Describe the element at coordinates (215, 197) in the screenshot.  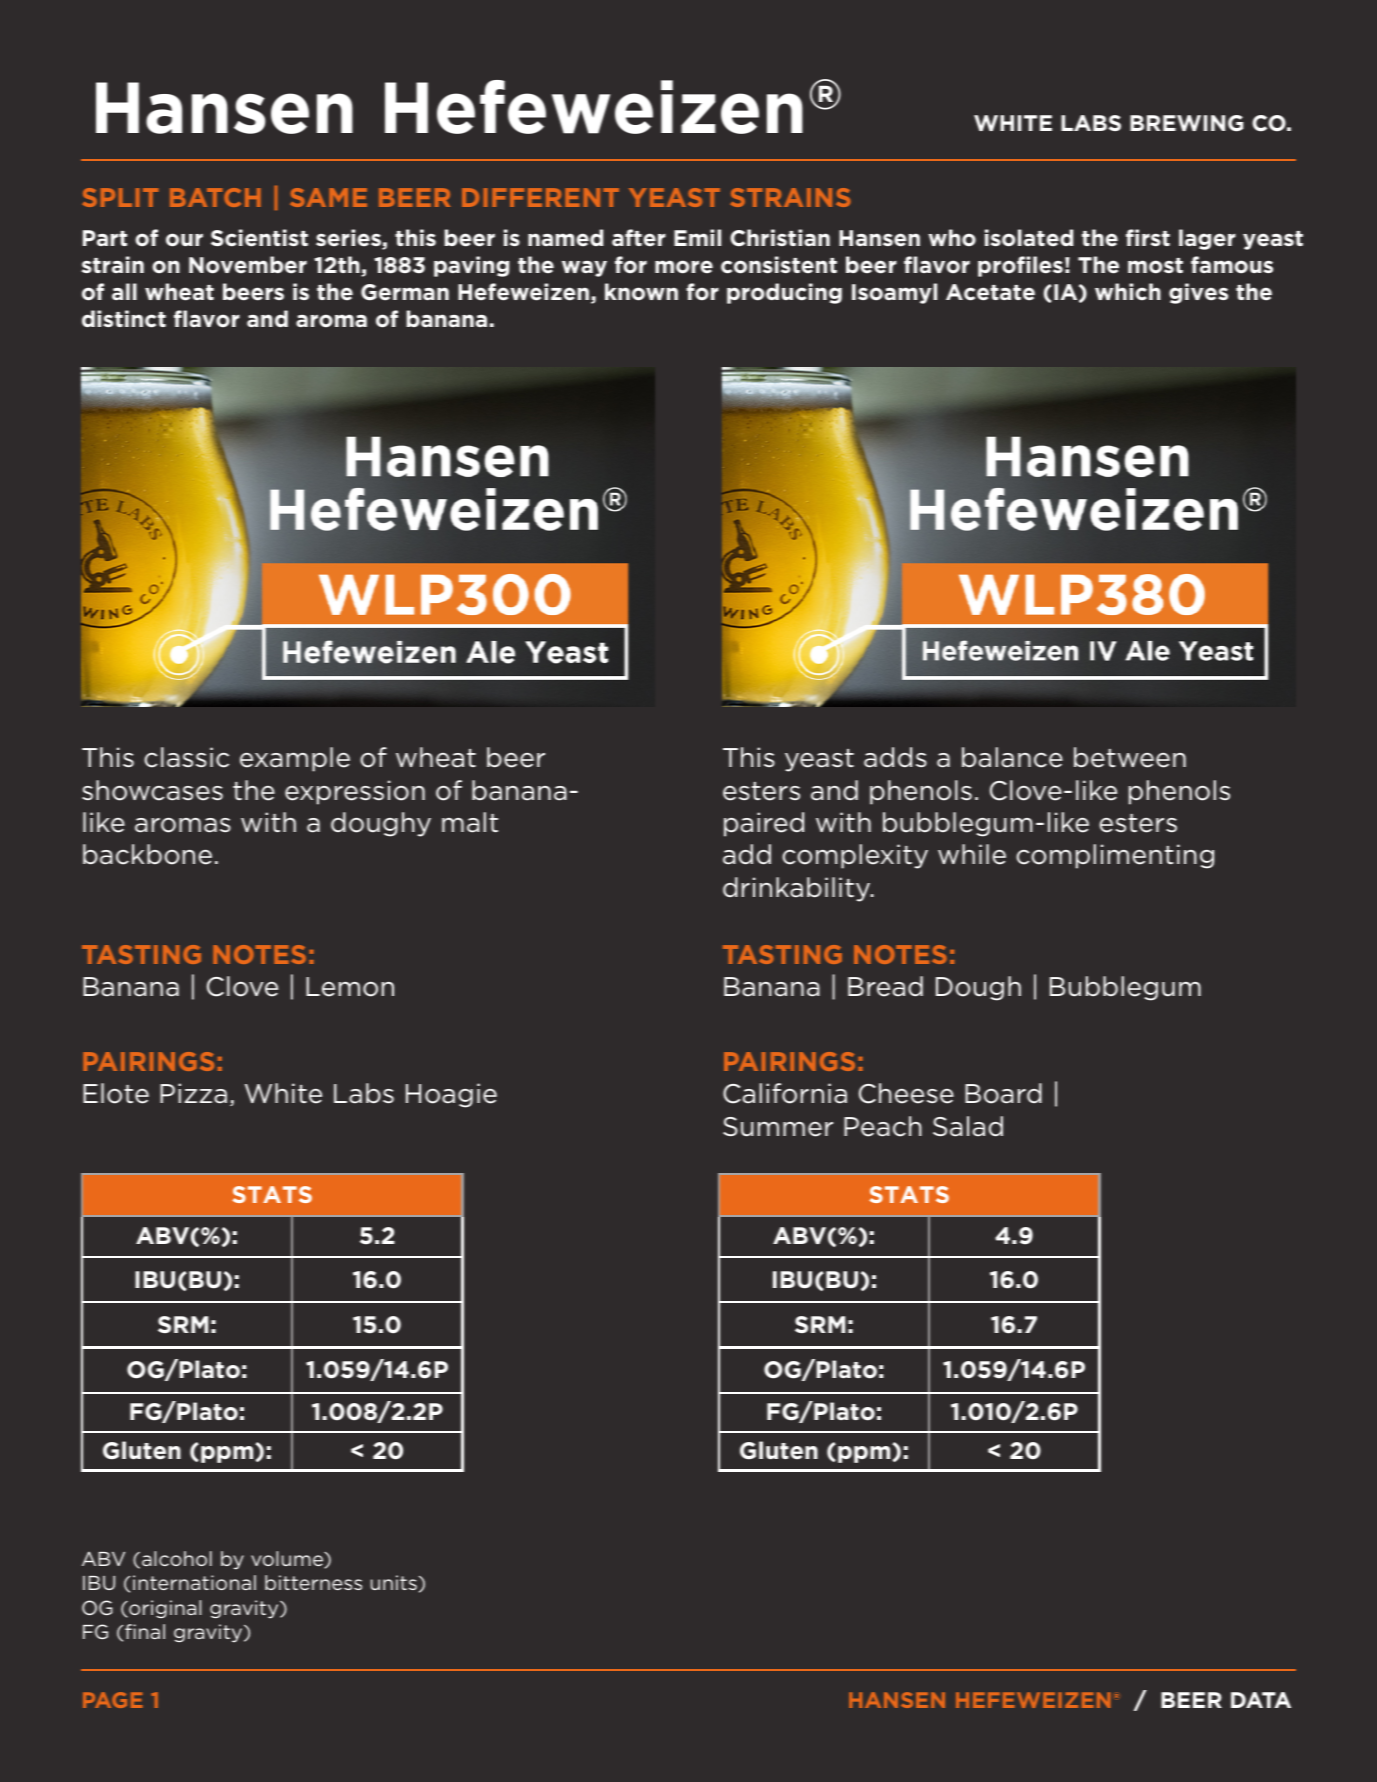
I see `BATCH` at that location.
